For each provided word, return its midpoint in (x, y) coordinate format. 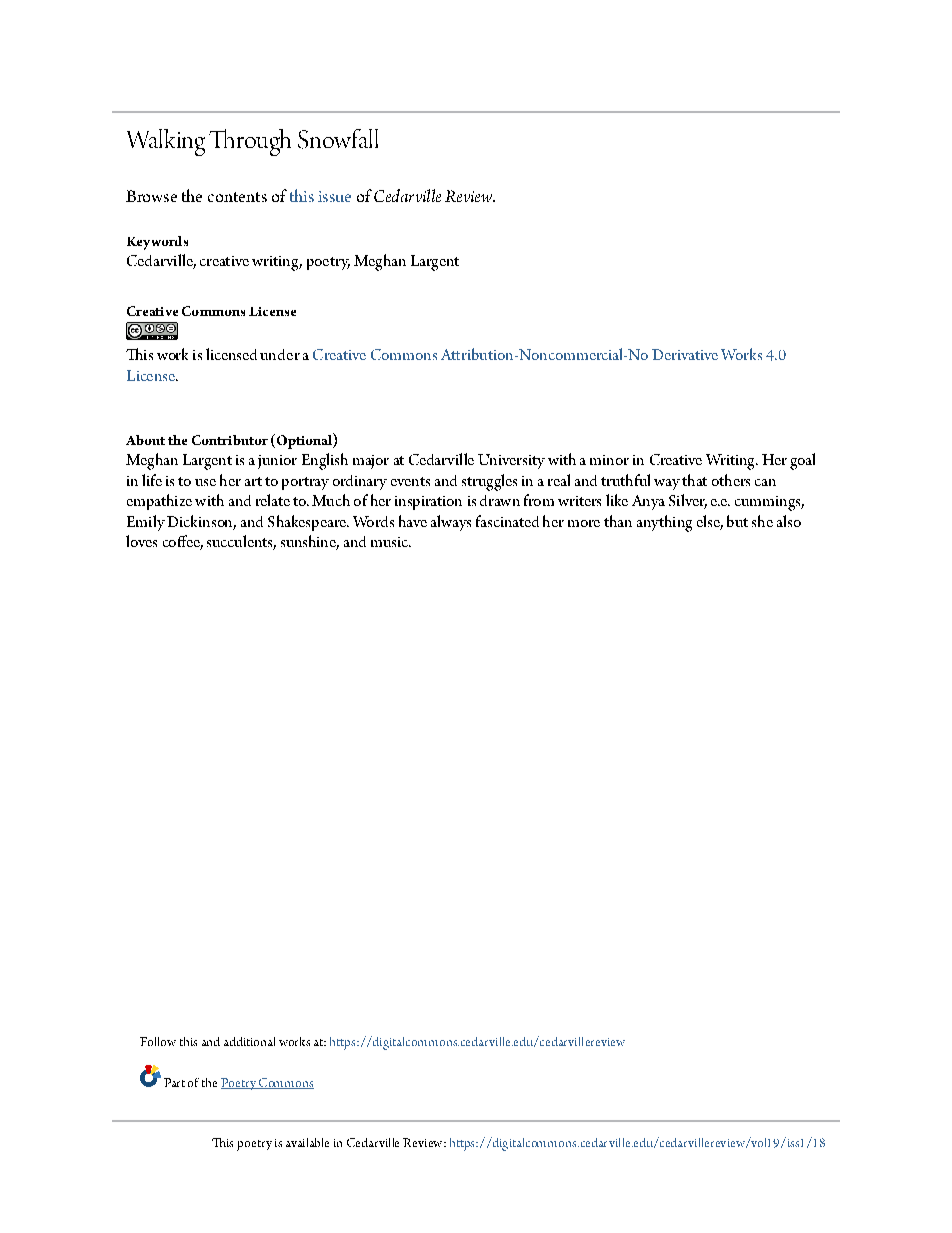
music (390, 542)
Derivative (685, 354)
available (307, 1142)
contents (237, 197)
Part (174, 1082)
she (762, 521)
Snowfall (338, 139)
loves (141, 541)
